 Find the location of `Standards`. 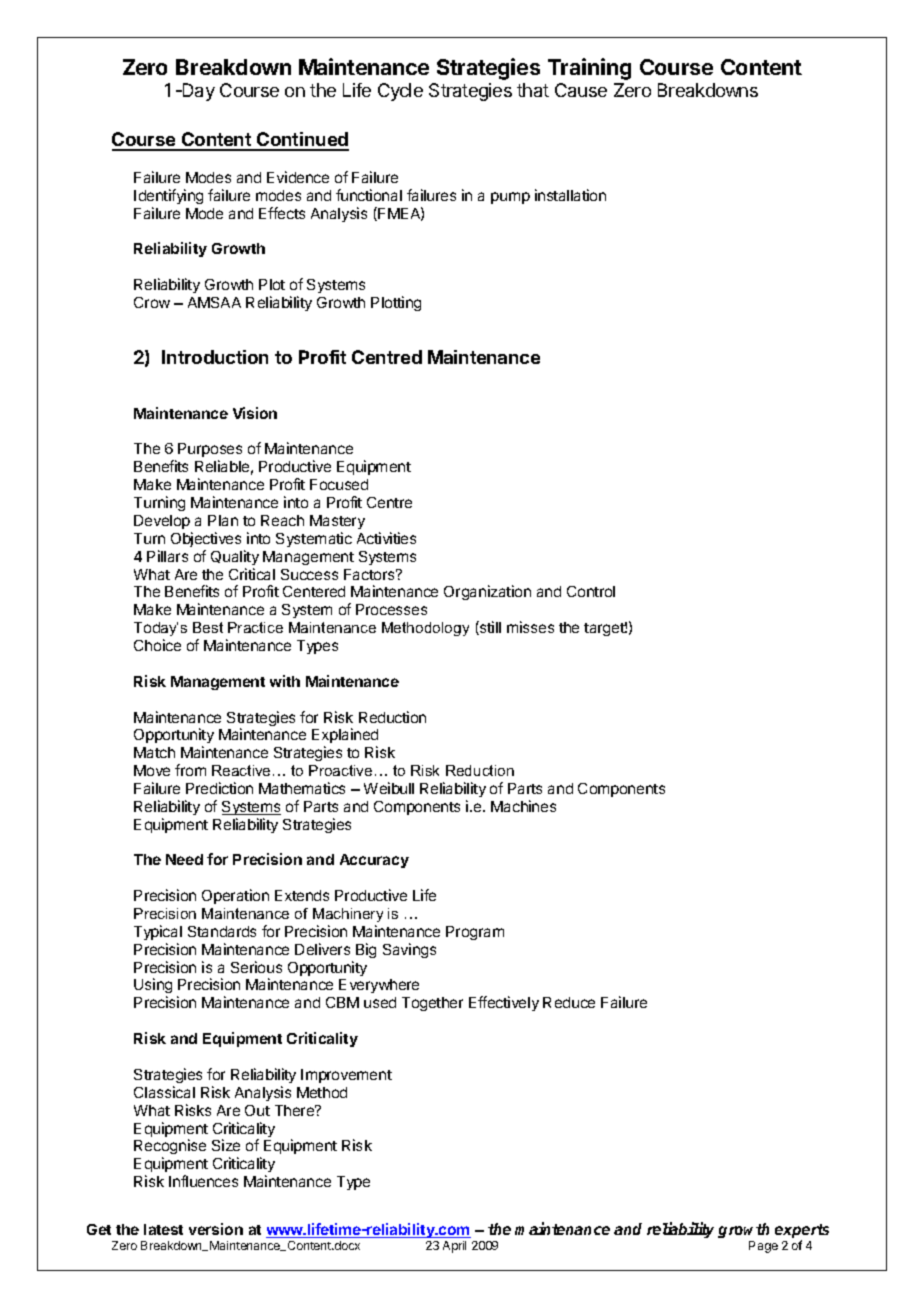

Standards is located at coordinates (222, 931).
